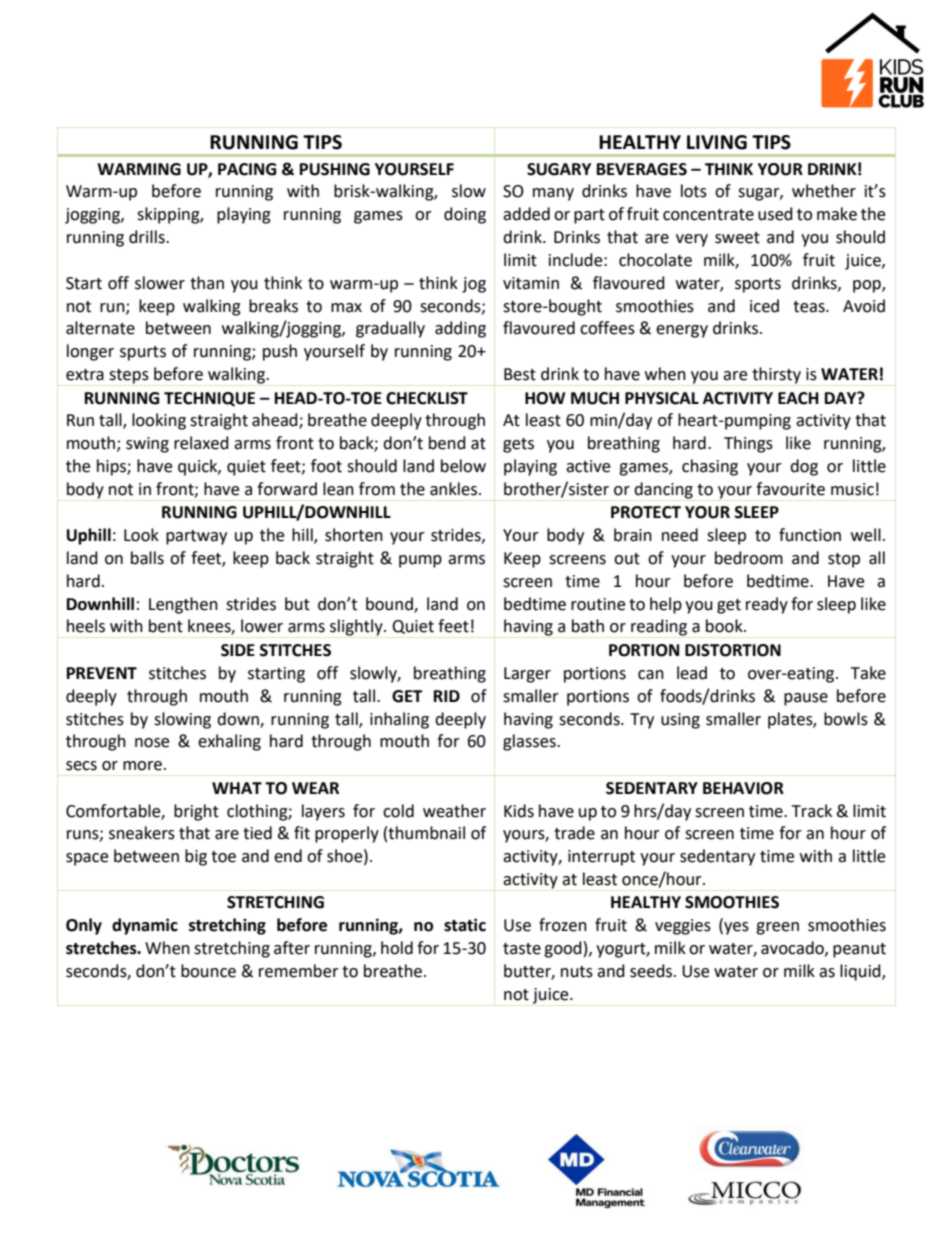 The height and width of the screenshot is (1233, 952). I want to click on green, so click(777, 928).
